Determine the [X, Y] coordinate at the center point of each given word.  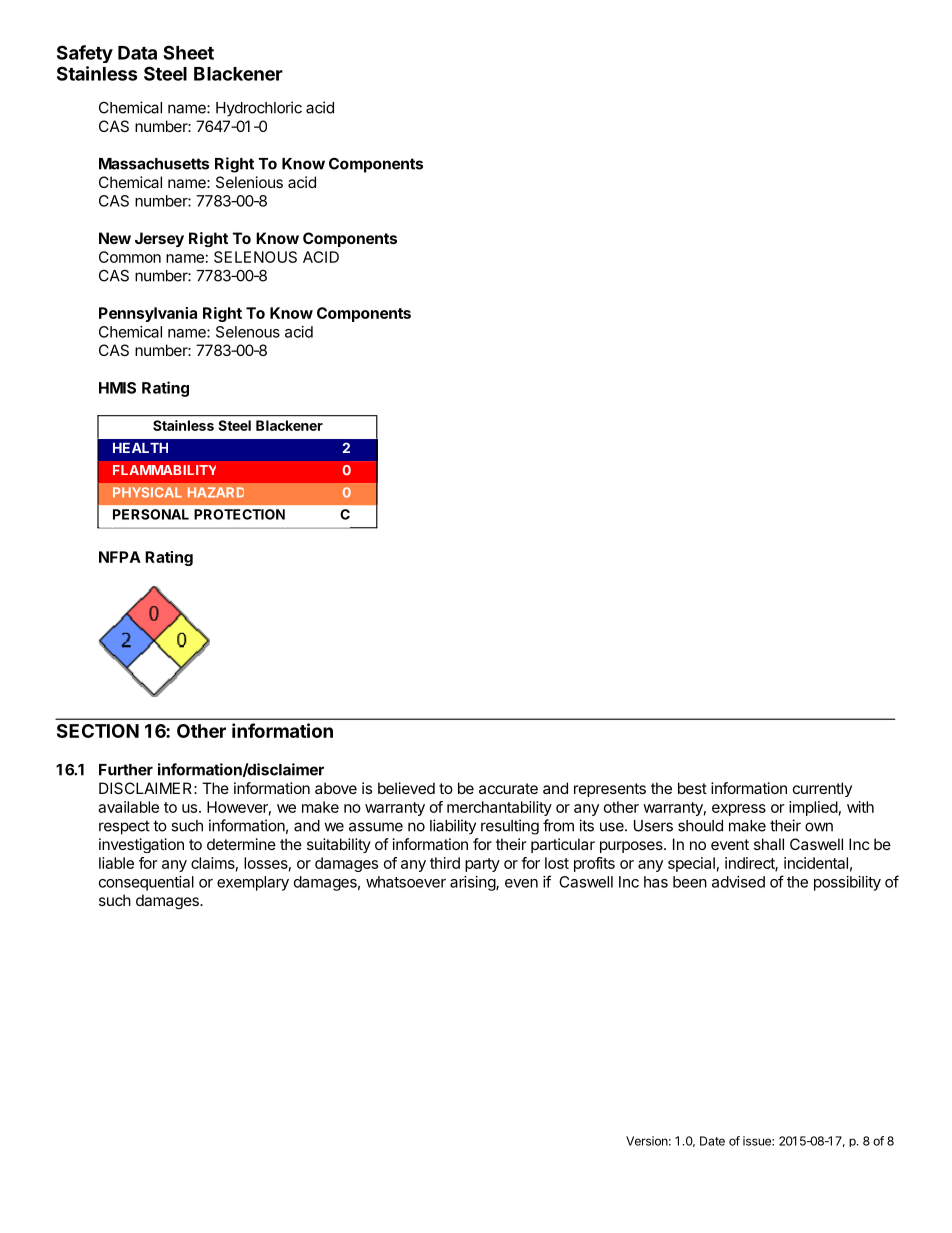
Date [712, 1141]
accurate [508, 788]
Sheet [188, 52]
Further [126, 770]
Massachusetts [154, 164]
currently [822, 789]
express [739, 810]
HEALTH [140, 448]
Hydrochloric [259, 109]
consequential [146, 883]
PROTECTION [239, 514]
